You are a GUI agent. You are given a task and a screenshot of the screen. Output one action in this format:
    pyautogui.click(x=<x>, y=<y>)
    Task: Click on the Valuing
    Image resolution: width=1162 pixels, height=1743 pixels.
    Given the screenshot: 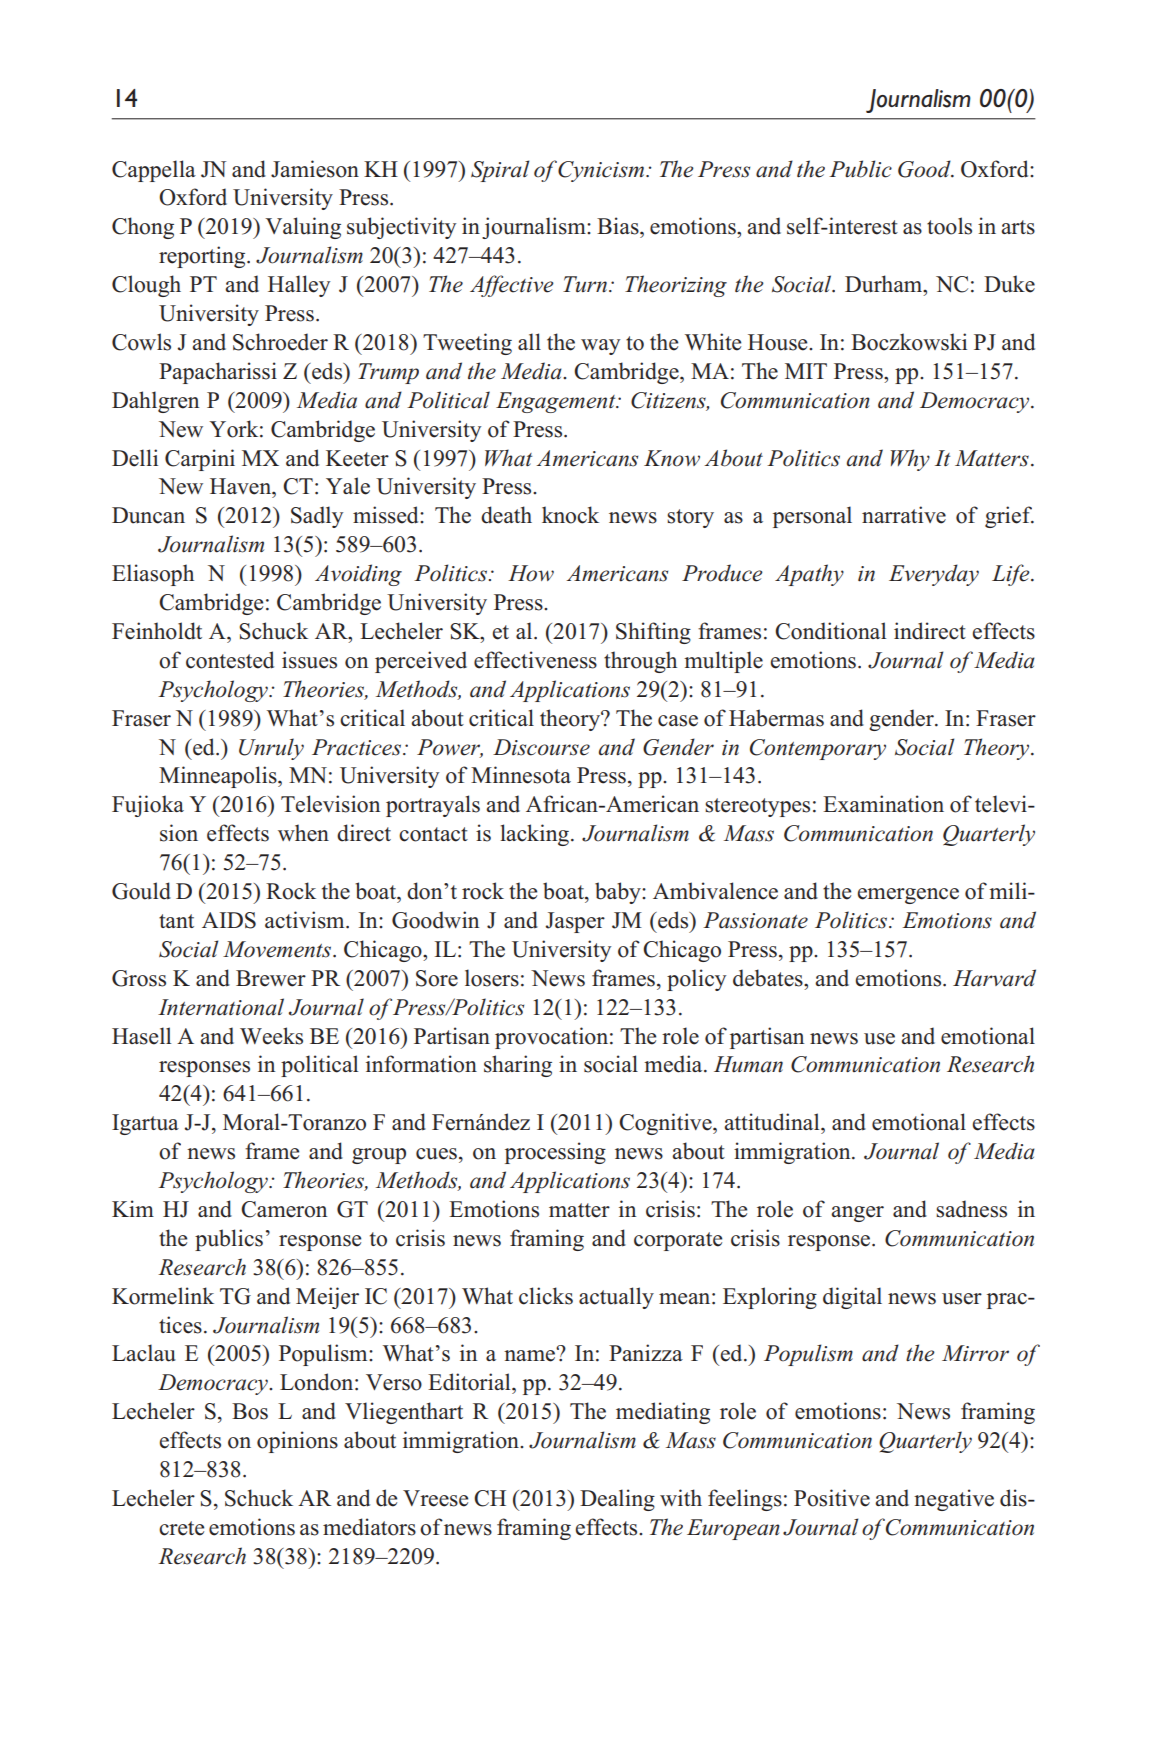 What is the action you would take?
    pyautogui.click(x=303, y=228)
